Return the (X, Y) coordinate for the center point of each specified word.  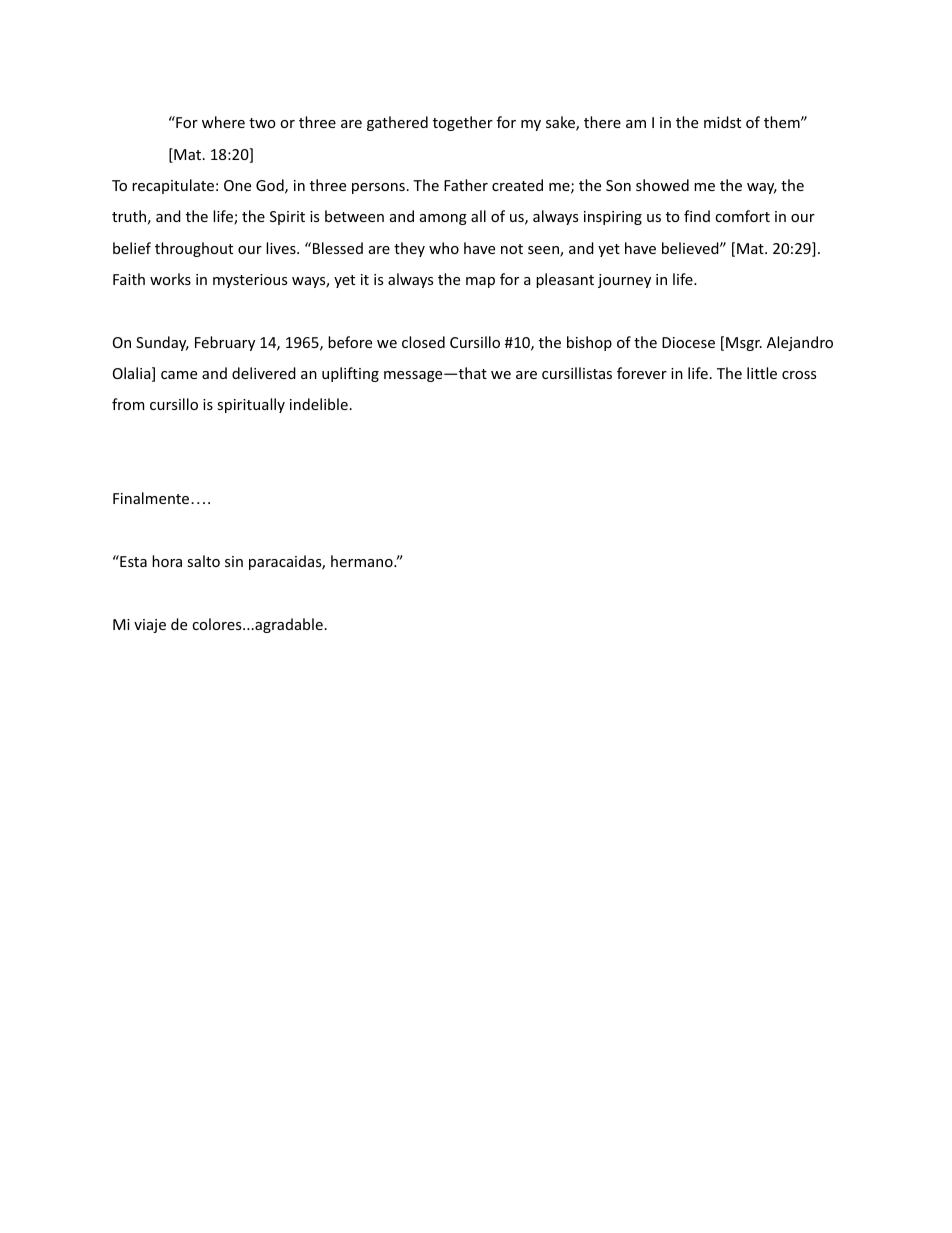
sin (234, 561)
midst (722, 122)
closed (423, 342)
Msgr (744, 344)
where (223, 122)
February (225, 343)
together (463, 123)
